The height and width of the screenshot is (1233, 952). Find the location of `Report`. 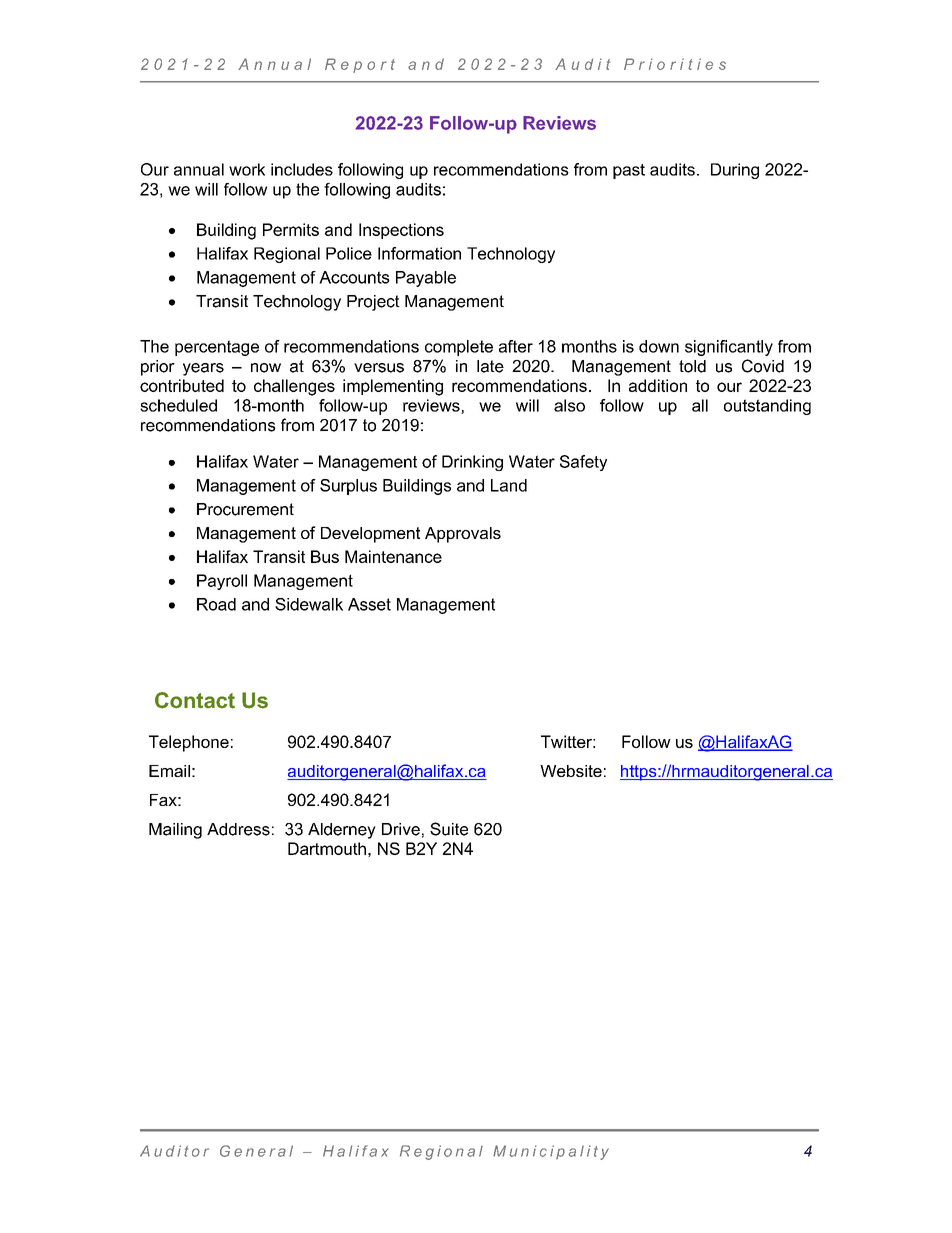

Report is located at coordinates (360, 65).
